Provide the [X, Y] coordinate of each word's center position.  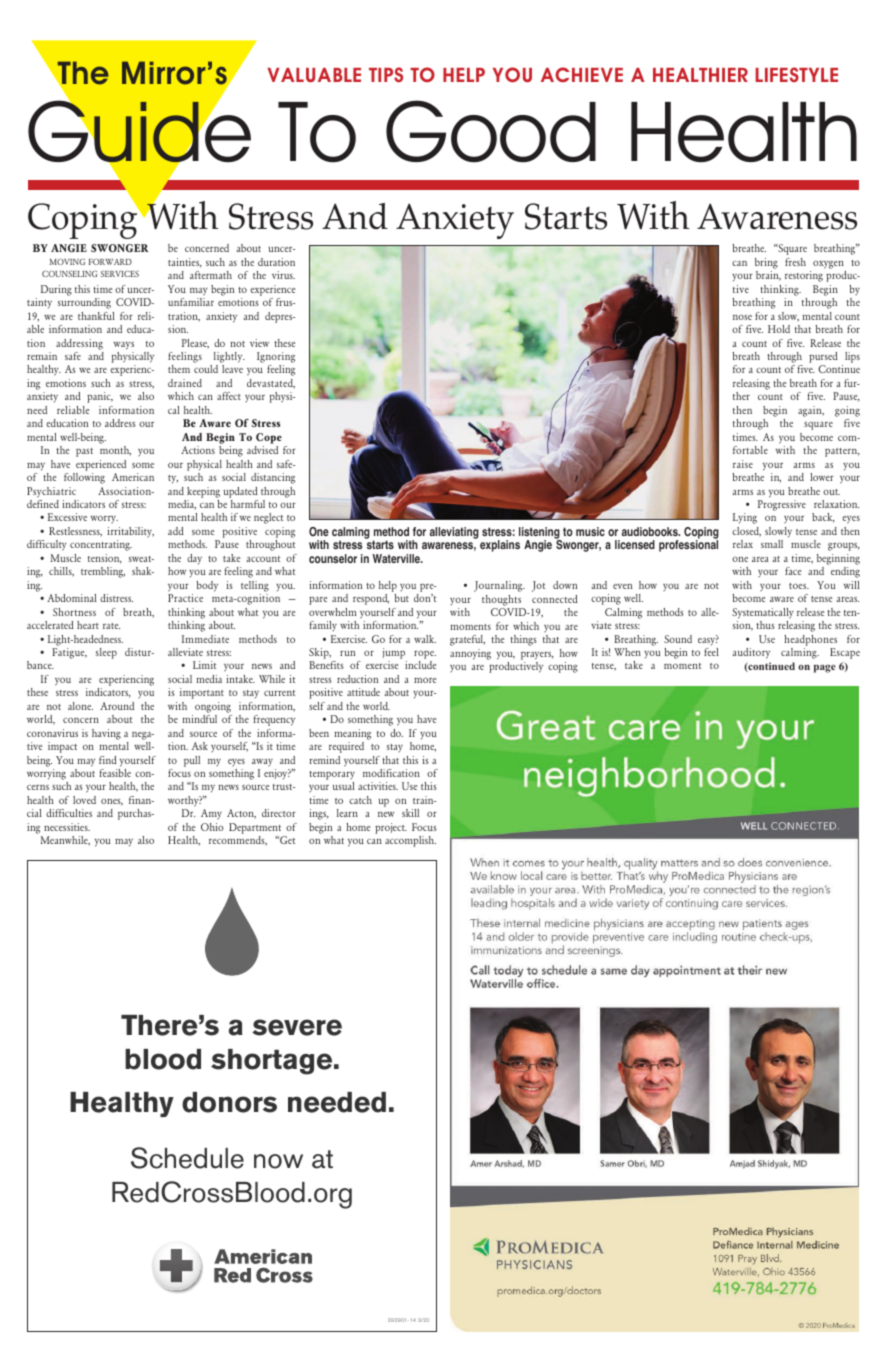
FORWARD [110, 262]
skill [410, 813]
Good [491, 131]
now [278, 1161]
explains [500, 546]
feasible [115, 773]
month [115, 451]
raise [743, 464]
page [825, 668]
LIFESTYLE [796, 74]
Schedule [187, 1158]
